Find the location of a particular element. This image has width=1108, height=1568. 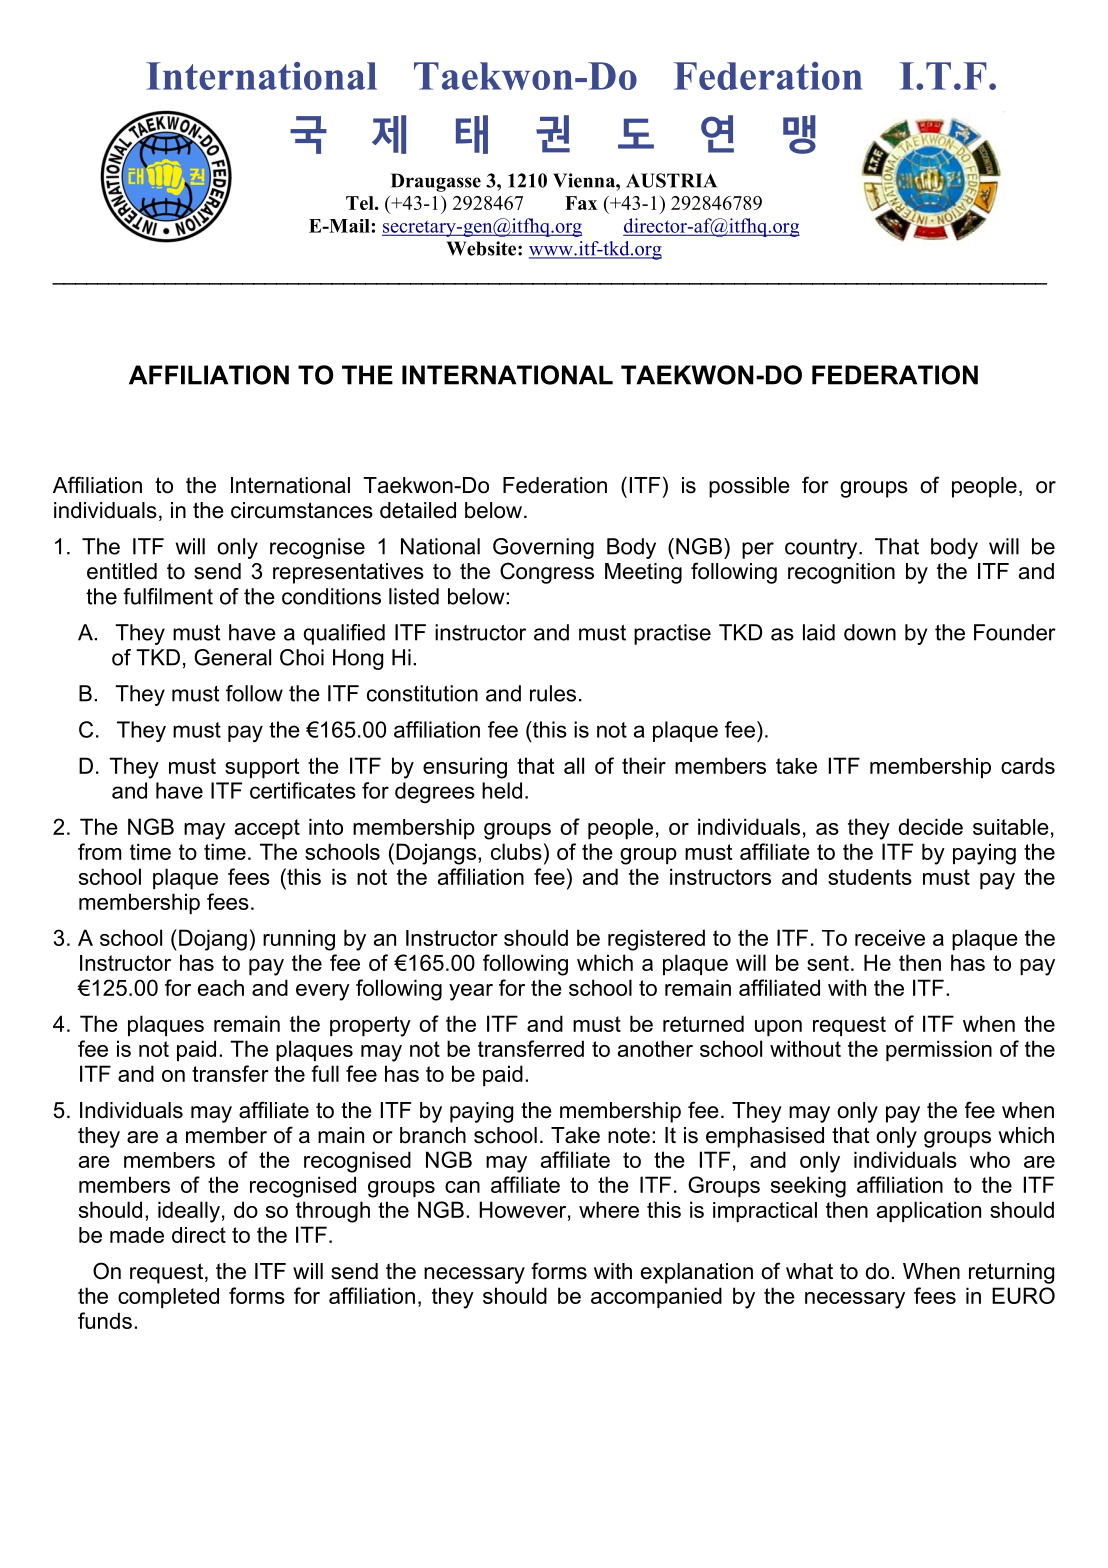

possible is located at coordinates (749, 487).
